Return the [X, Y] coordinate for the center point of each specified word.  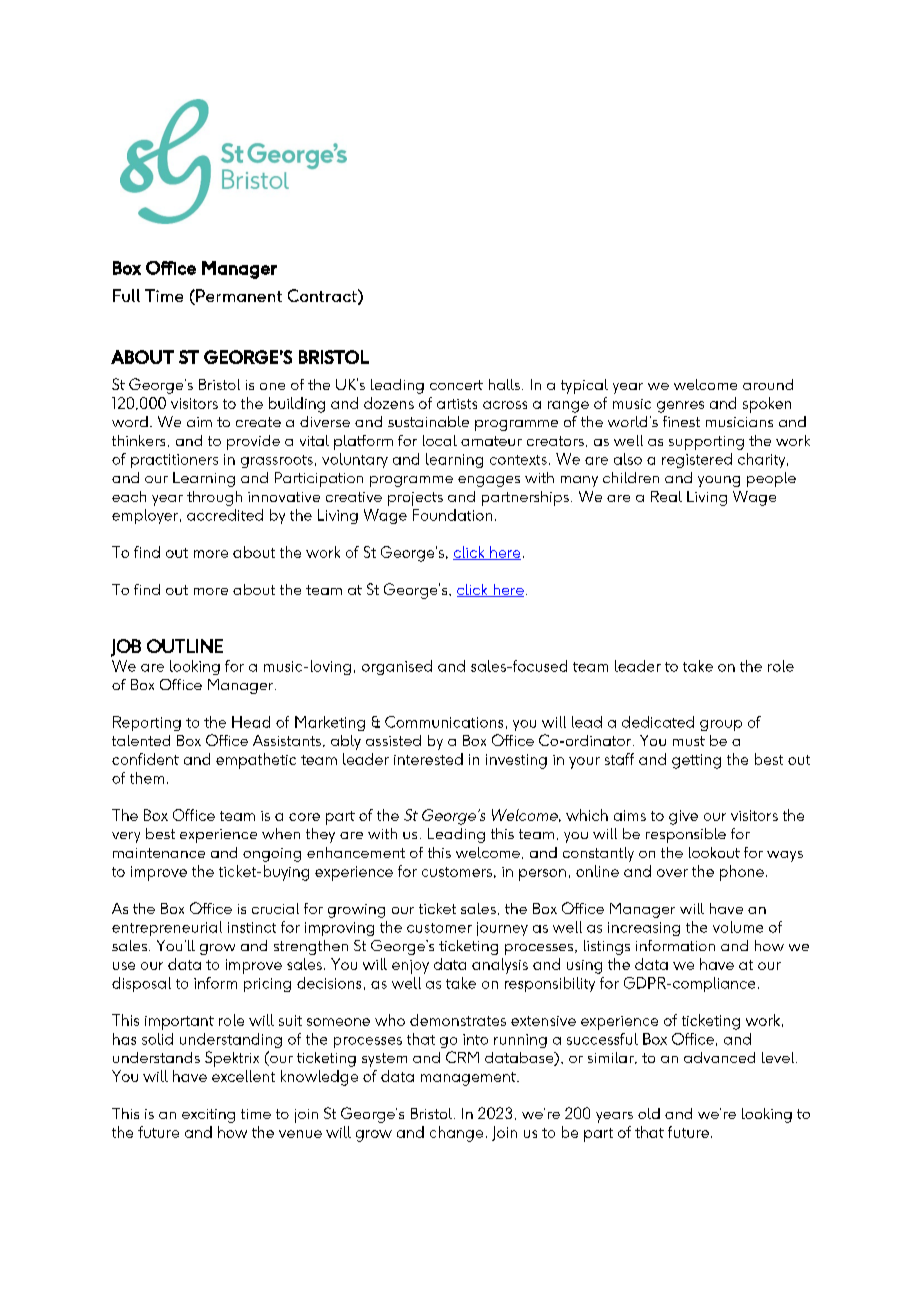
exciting [208, 1116]
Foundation [452, 515]
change [456, 1134]
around [768, 384]
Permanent [238, 297]
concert [456, 385]
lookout [714, 852]
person [542, 875]
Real [666, 496]
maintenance [159, 853]
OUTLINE [185, 646]
